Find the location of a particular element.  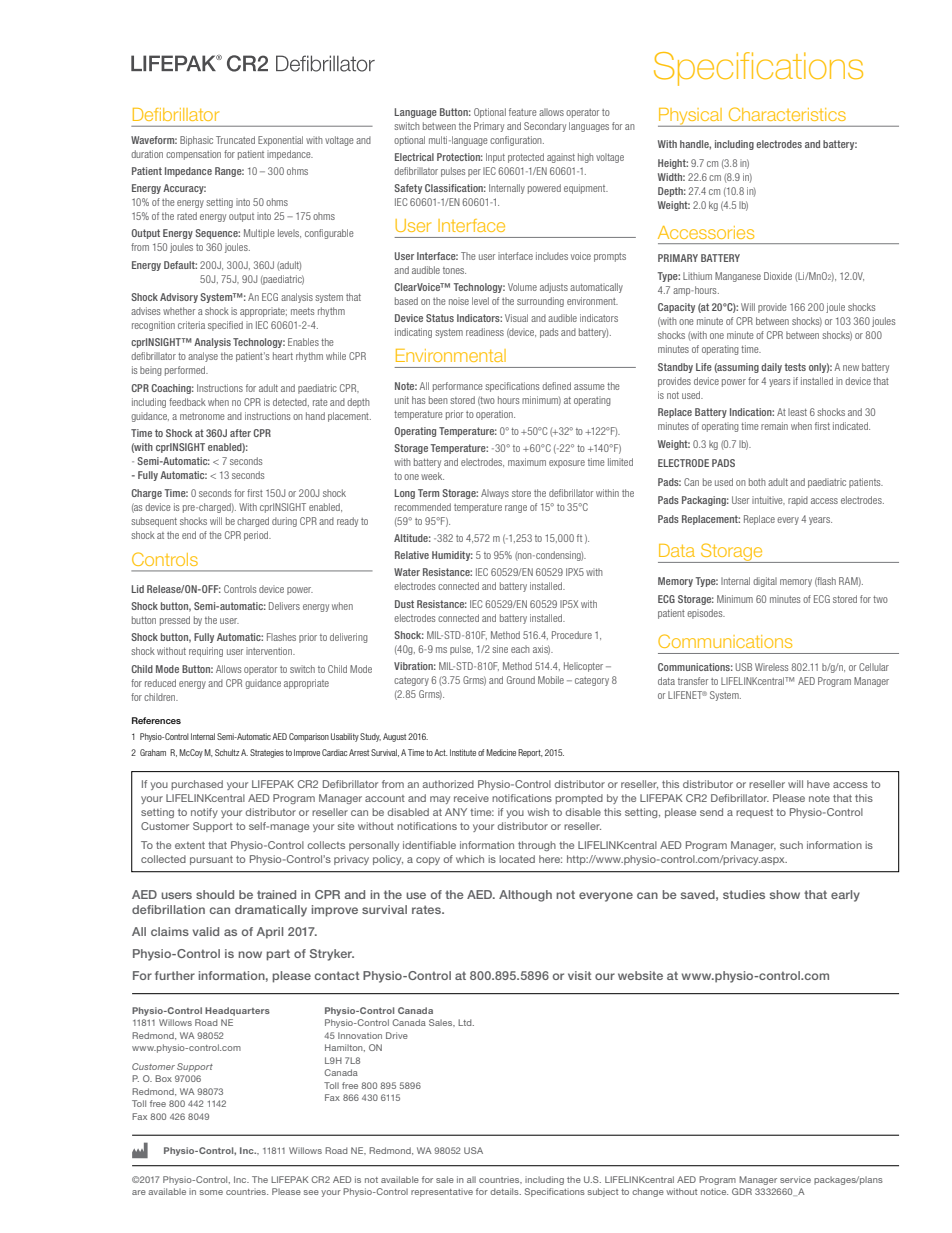

details is located at coordinates (505, 1191).
